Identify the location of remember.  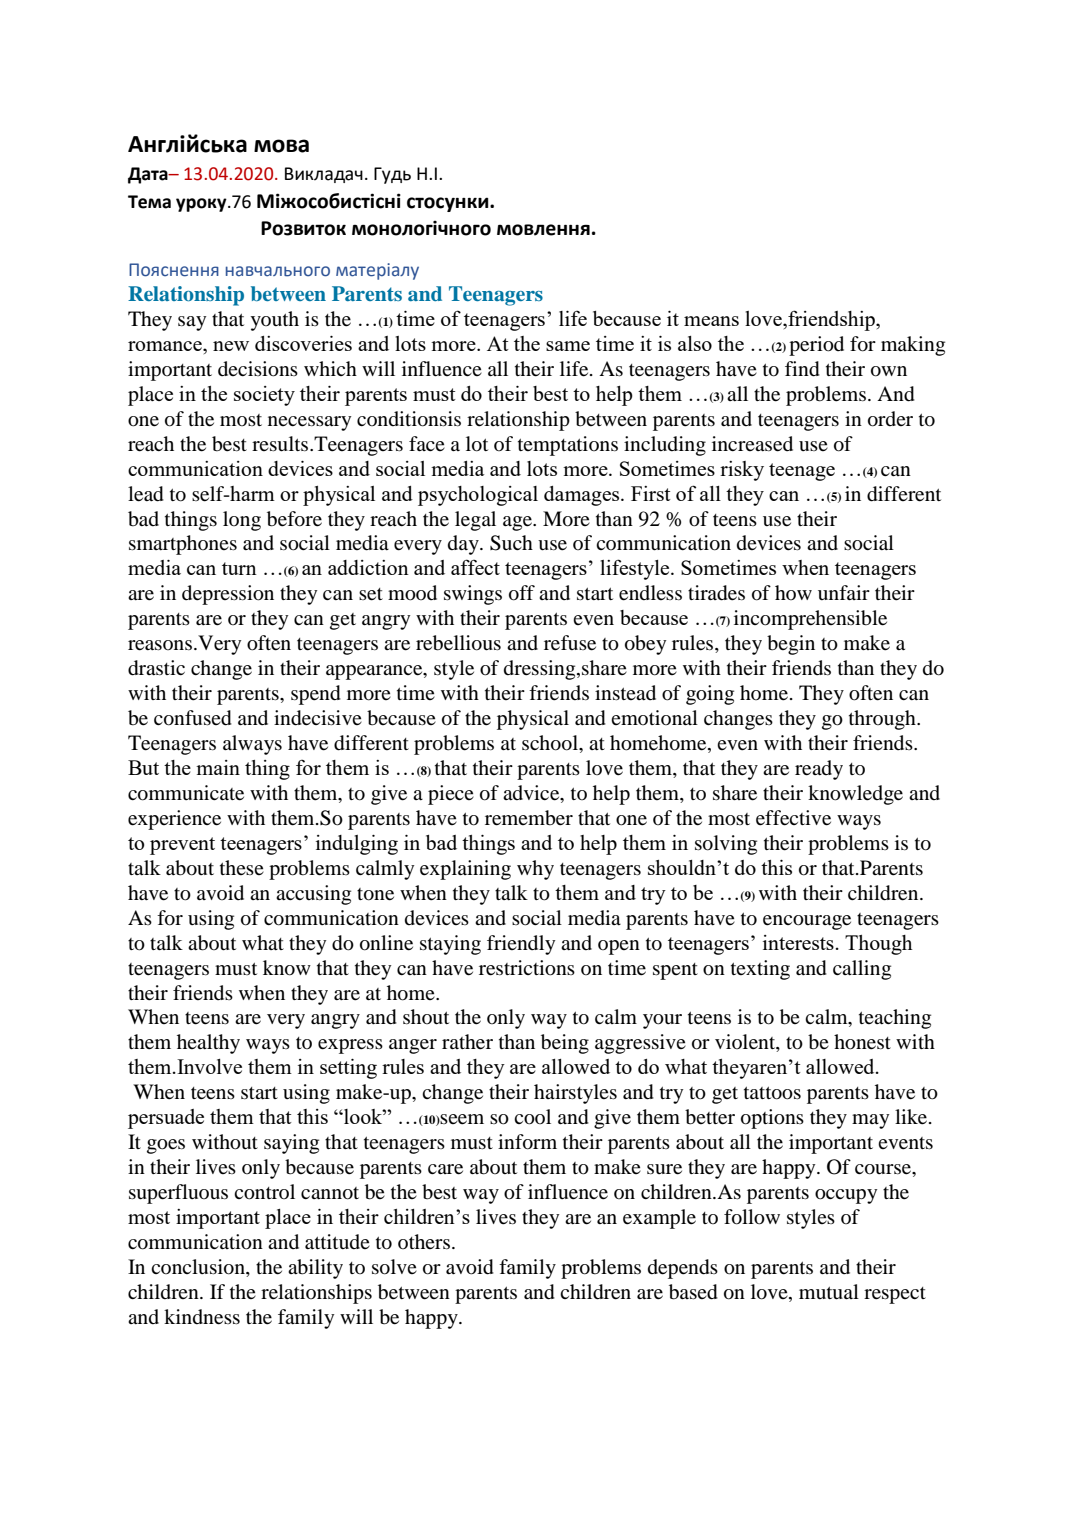
(529, 818).
